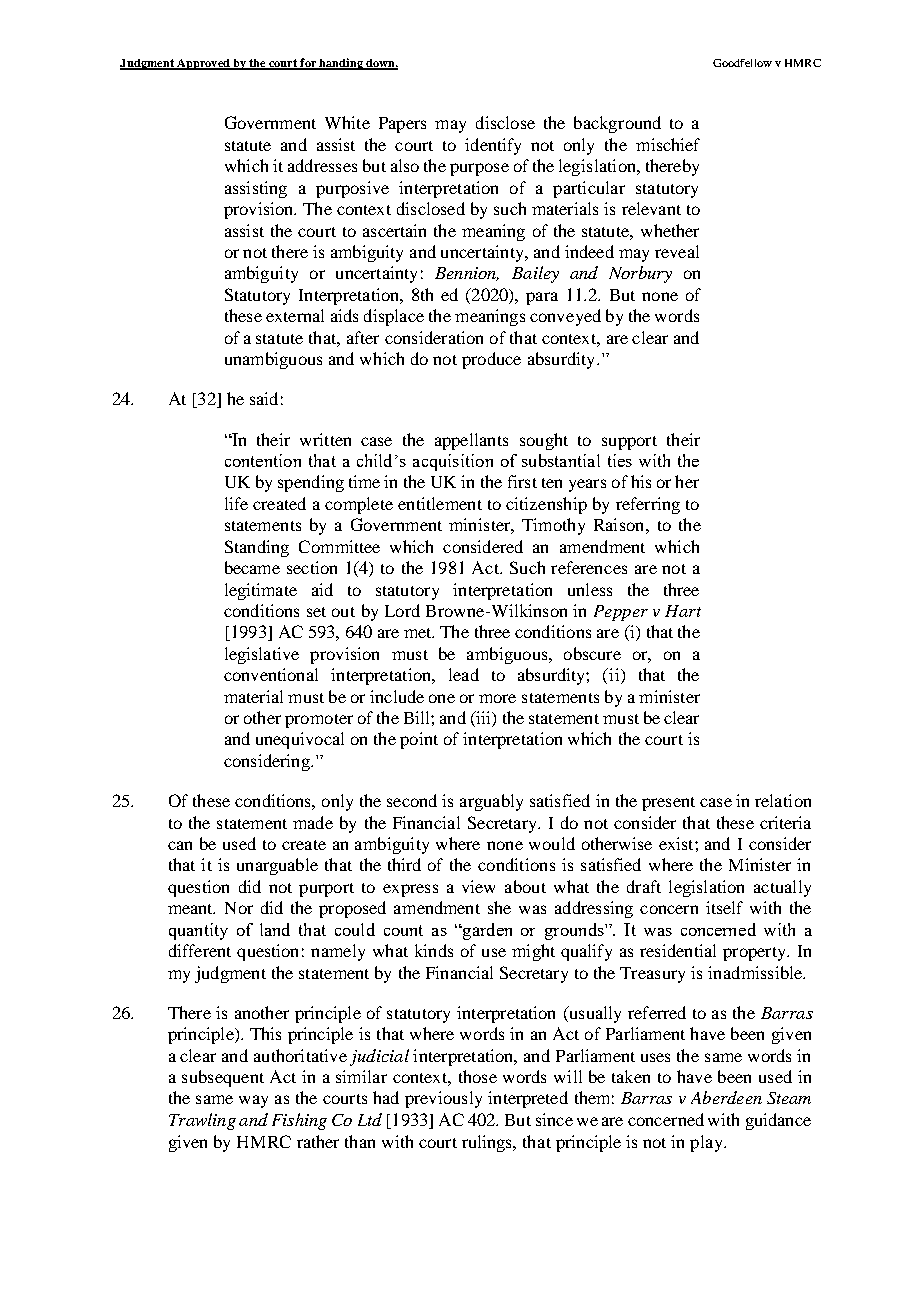 Image resolution: width=924 pixels, height=1308 pixels. What do you see at coordinates (419, 633) in the screenshot?
I see `met` at bounding box center [419, 633].
